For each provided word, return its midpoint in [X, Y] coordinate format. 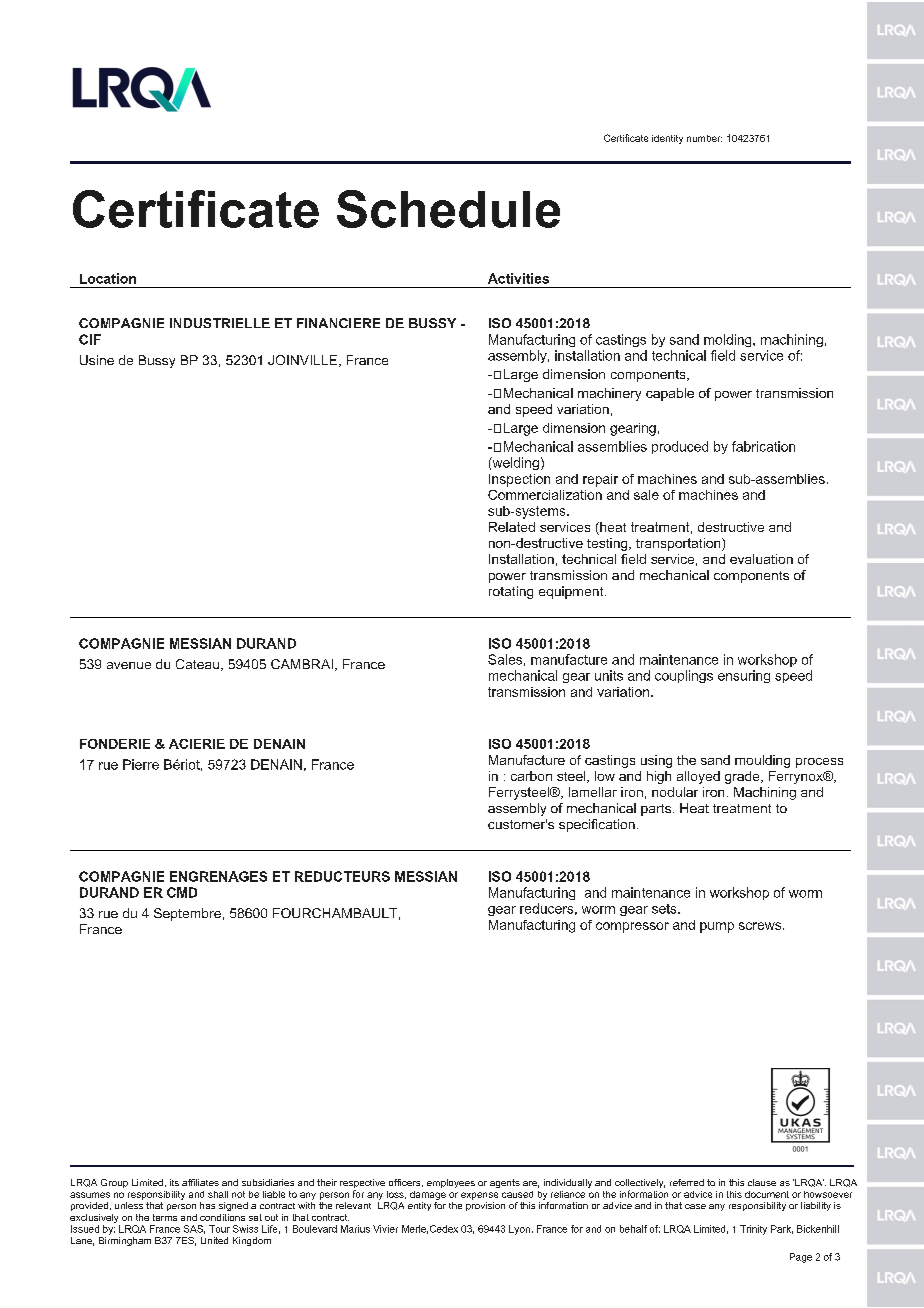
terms [165, 1217]
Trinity [753, 1230]
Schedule [448, 209]
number [704, 138]
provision [485, 1206]
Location [108, 278]
